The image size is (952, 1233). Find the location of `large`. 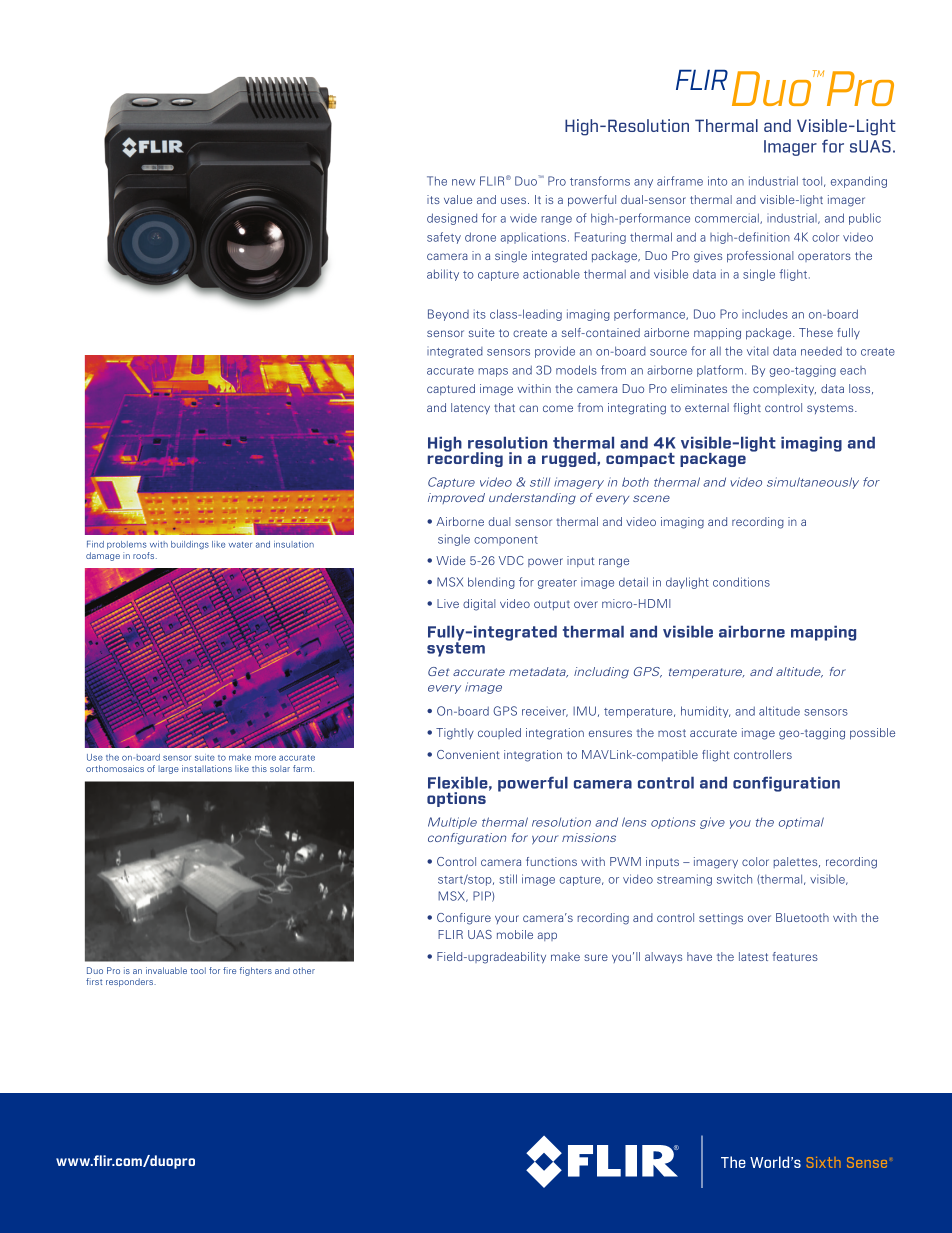

large is located at coordinates (168, 770).
